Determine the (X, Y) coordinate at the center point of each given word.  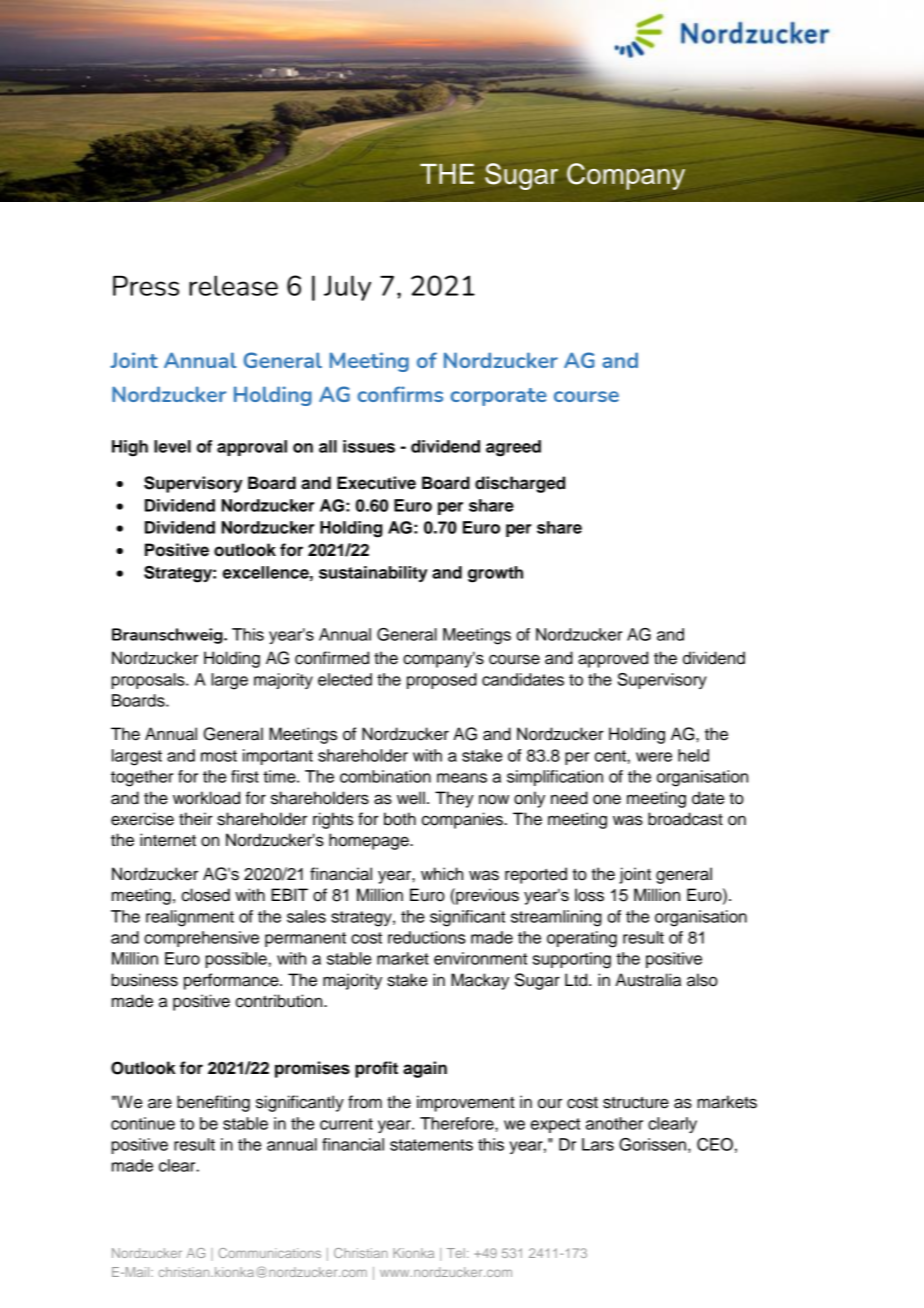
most (219, 756)
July (347, 288)
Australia (648, 980)
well (411, 798)
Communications (269, 1253)
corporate (499, 397)
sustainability (373, 574)
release (233, 285)
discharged (520, 484)
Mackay (480, 981)
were (654, 757)
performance (232, 981)
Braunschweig (168, 636)
